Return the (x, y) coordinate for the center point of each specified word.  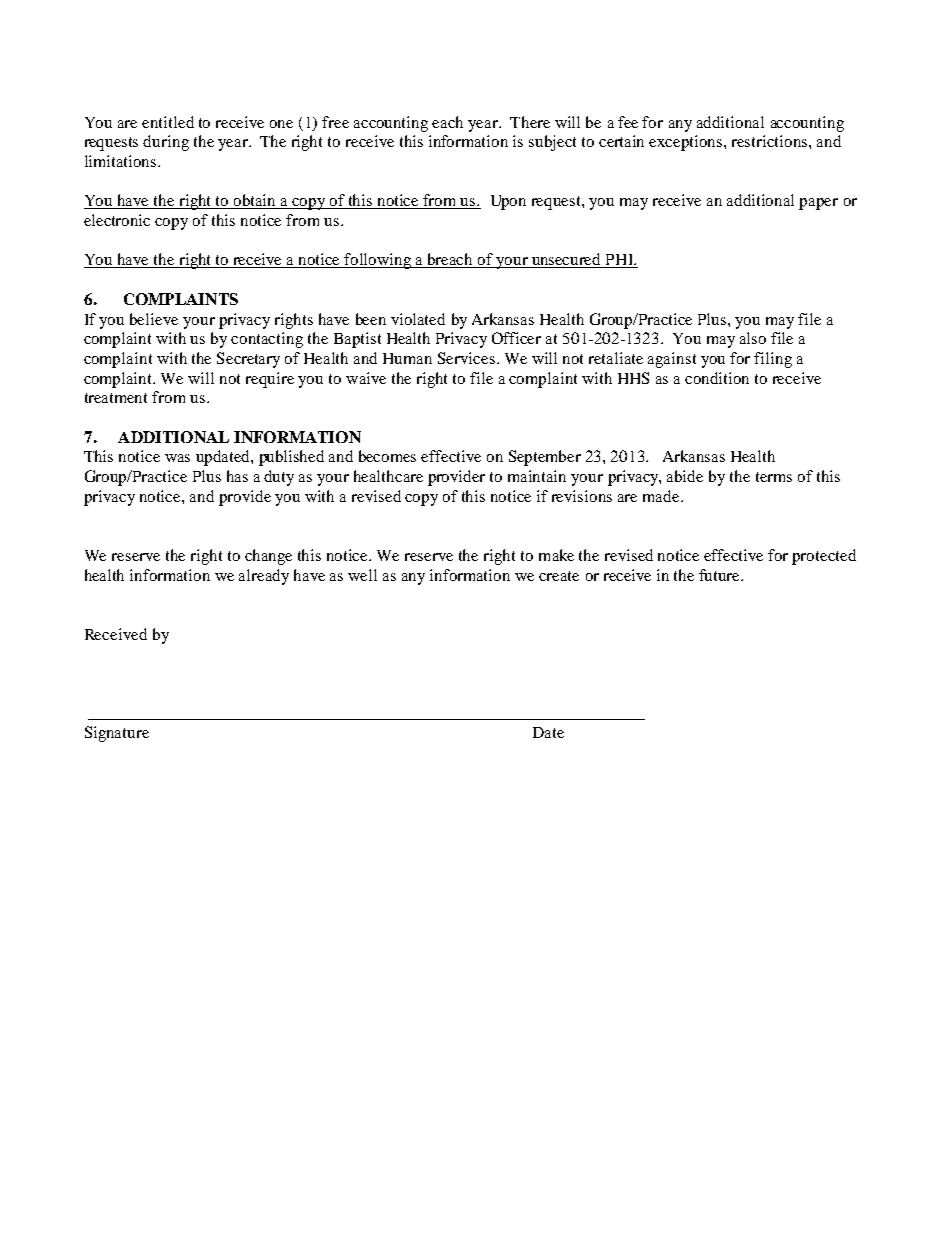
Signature (117, 734)
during (166, 143)
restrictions (771, 141)
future (721, 575)
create (559, 576)
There (530, 122)
